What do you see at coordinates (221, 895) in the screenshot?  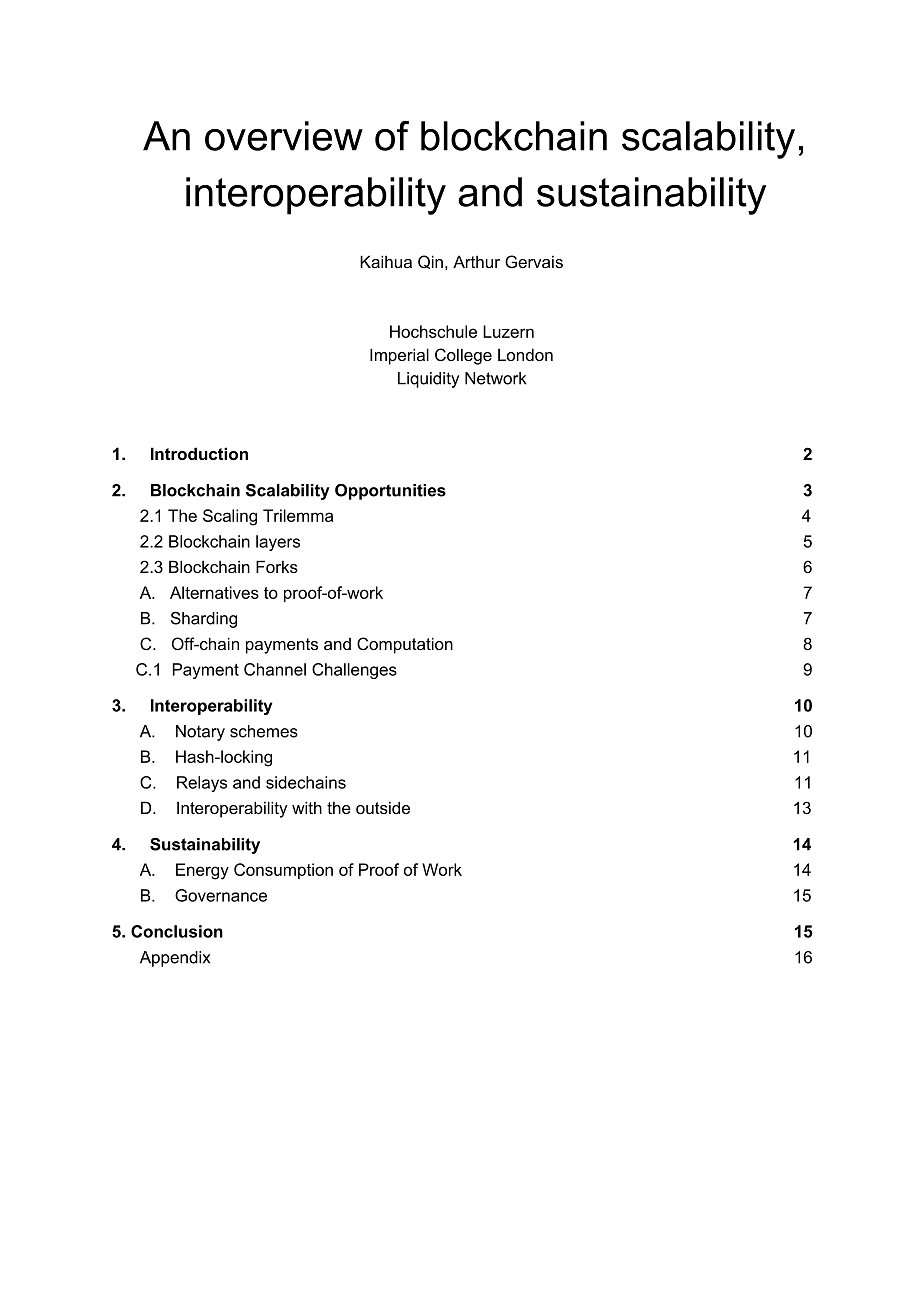 I see `Governance` at bounding box center [221, 895].
